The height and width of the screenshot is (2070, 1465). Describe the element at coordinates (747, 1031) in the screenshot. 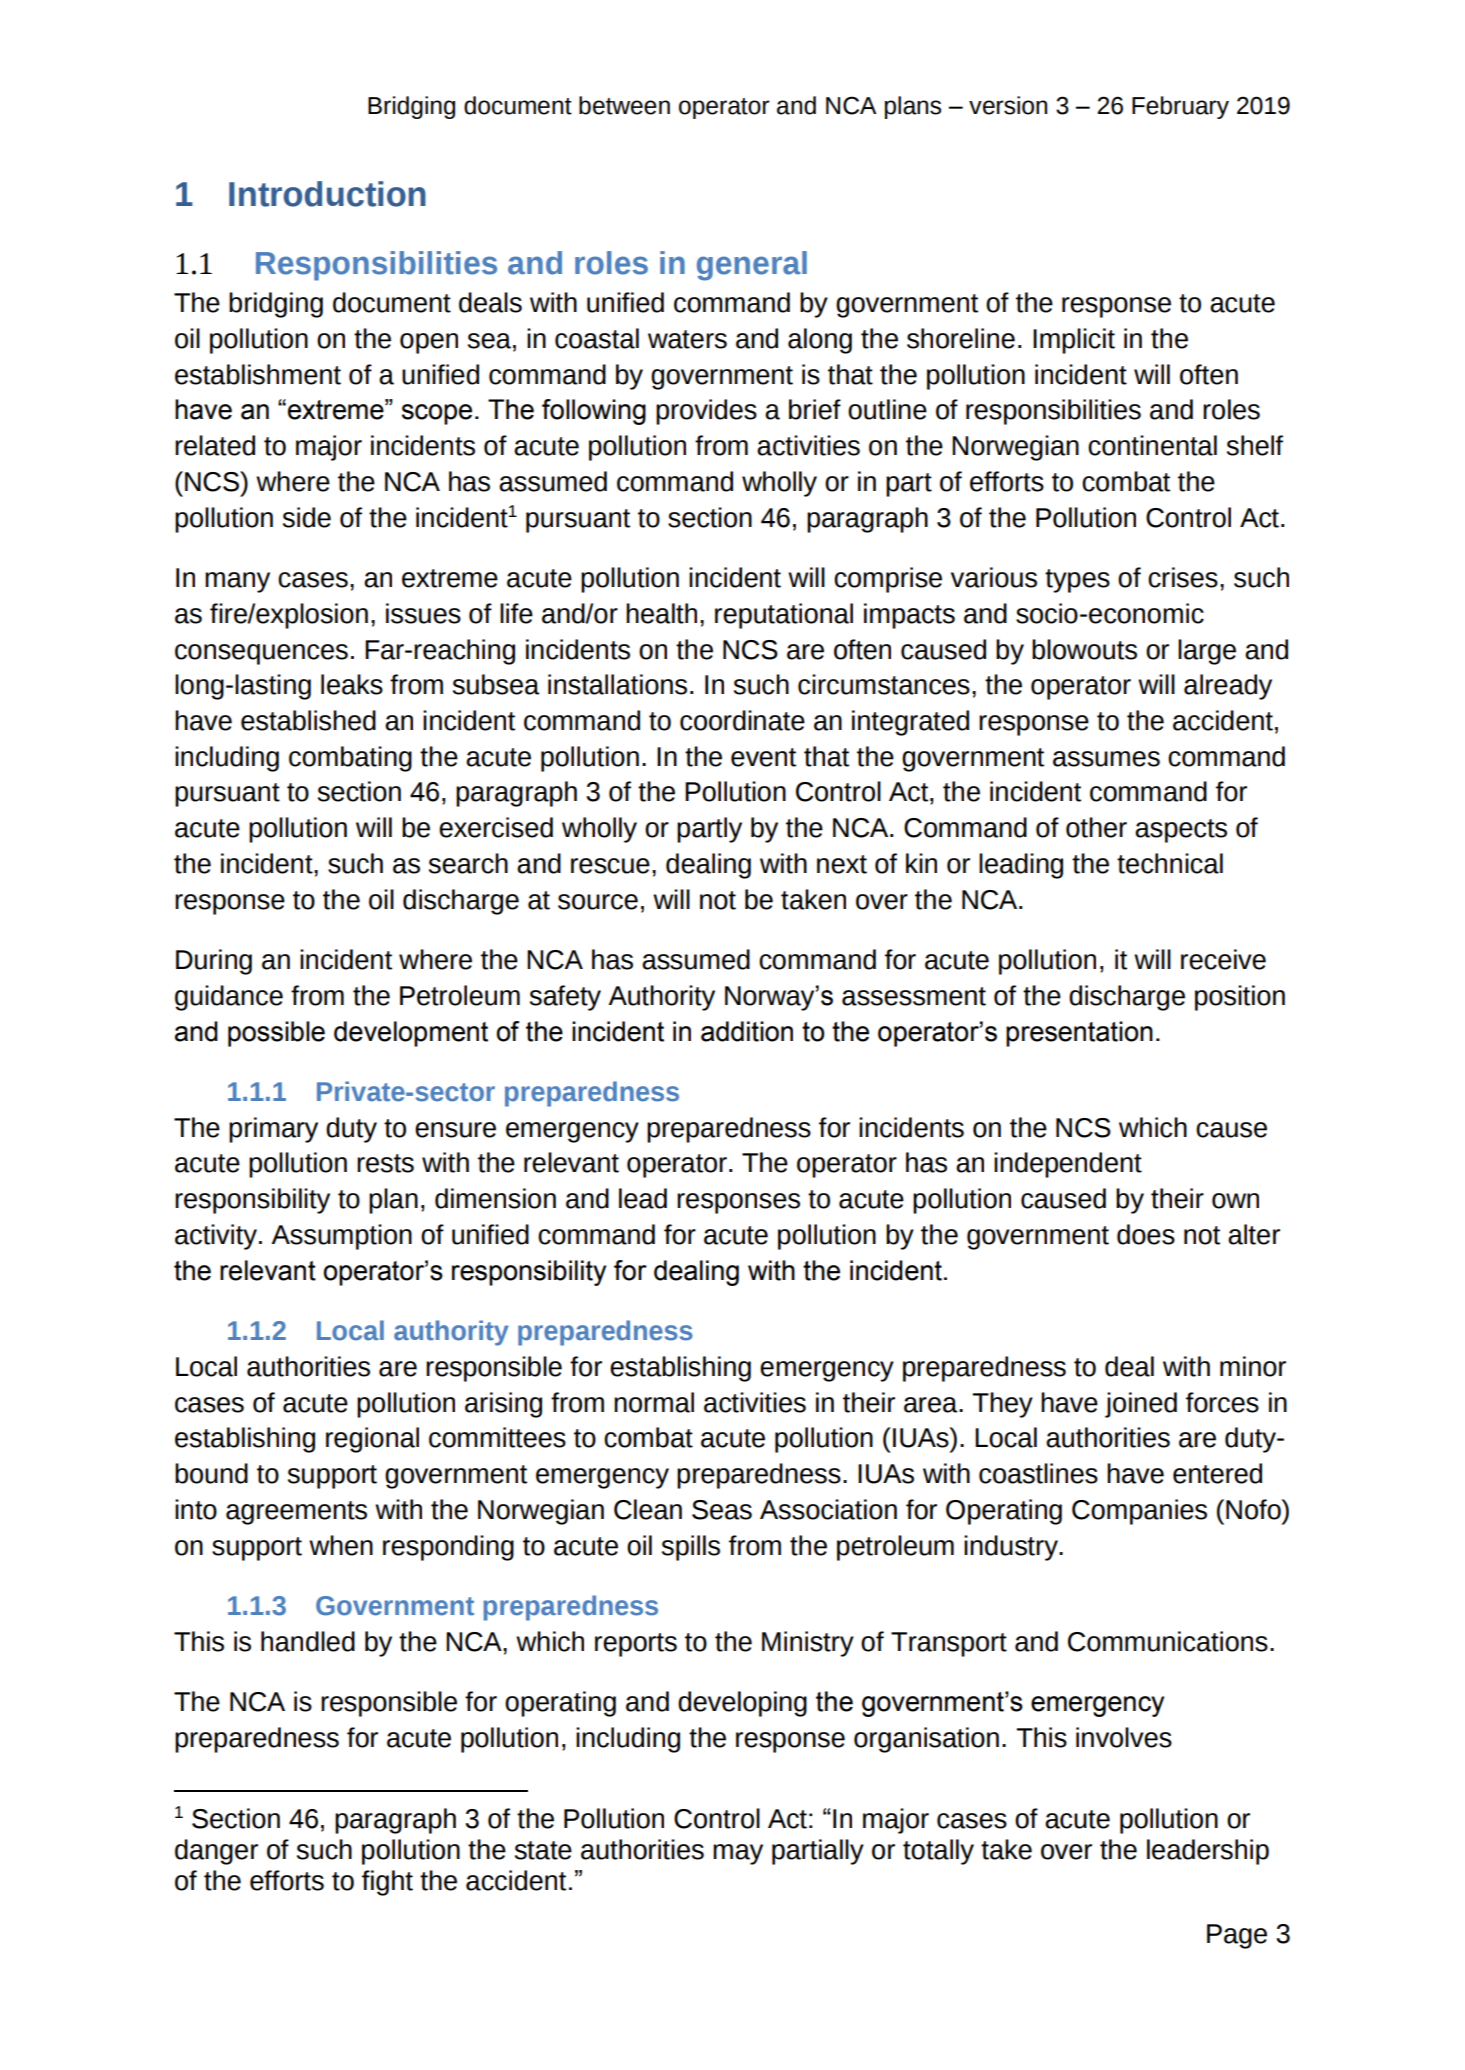

I see `addition` at that location.
